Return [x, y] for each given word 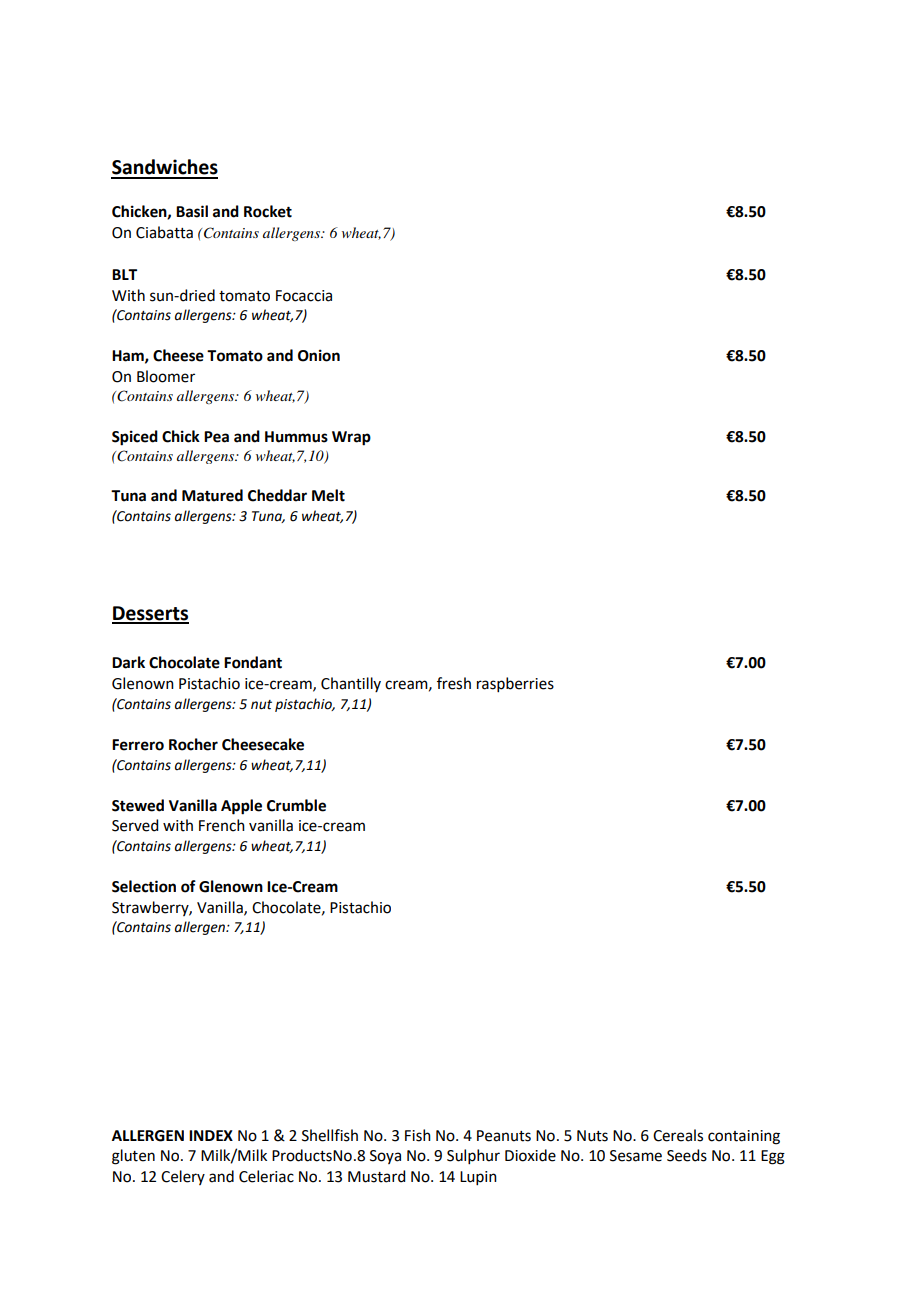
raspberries [515, 684]
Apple [241, 807]
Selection [144, 886]
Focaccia [304, 296]
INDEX [211, 1135]
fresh [454, 683]
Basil [192, 211]
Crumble [296, 805]
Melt [328, 495]
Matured [212, 495]
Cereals [678, 1135]
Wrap [351, 438]
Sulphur [473, 1156]
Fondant [253, 662]
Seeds [687, 1155]
